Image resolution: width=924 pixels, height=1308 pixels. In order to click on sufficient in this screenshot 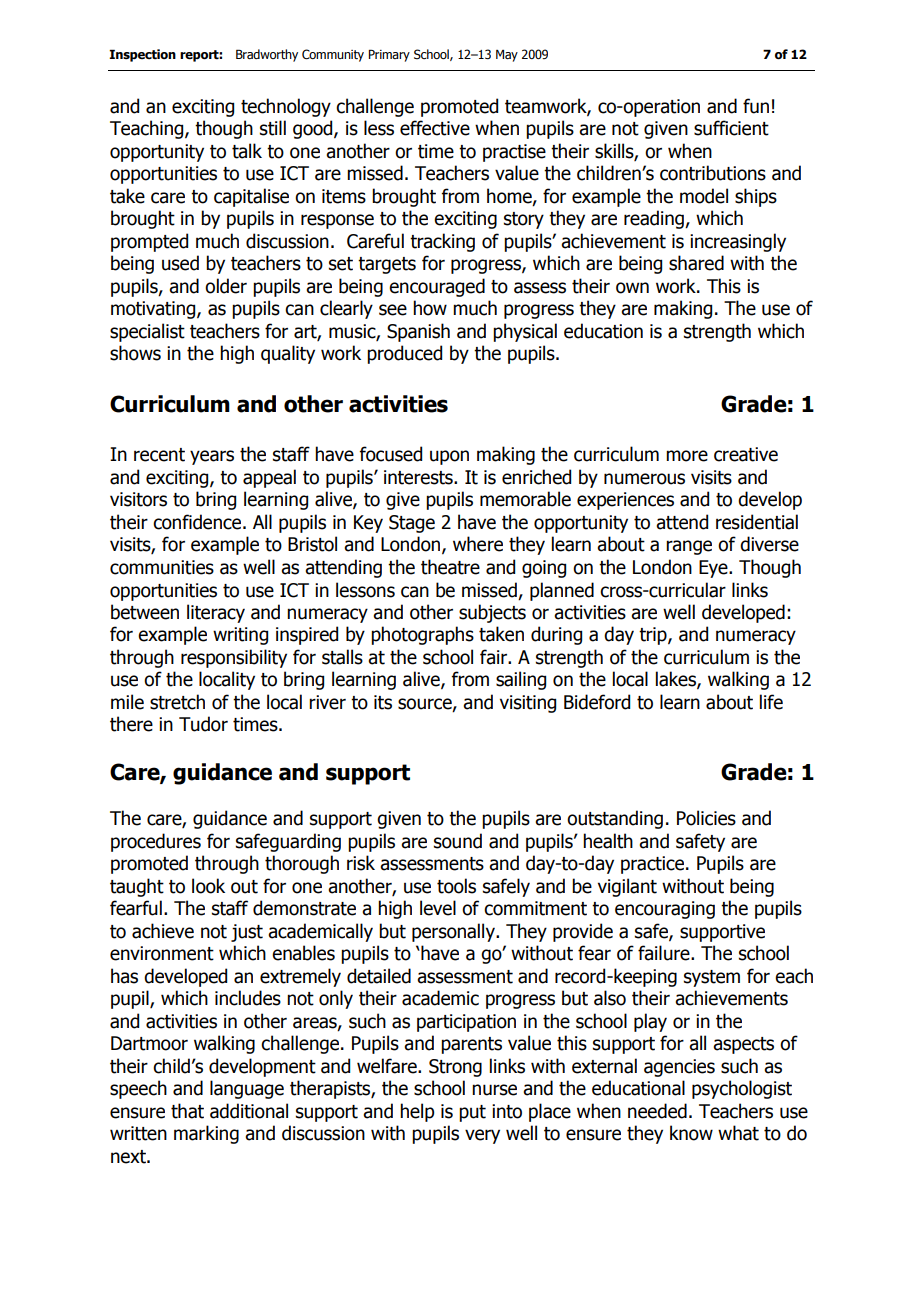, I will do `click(731, 128)`.
